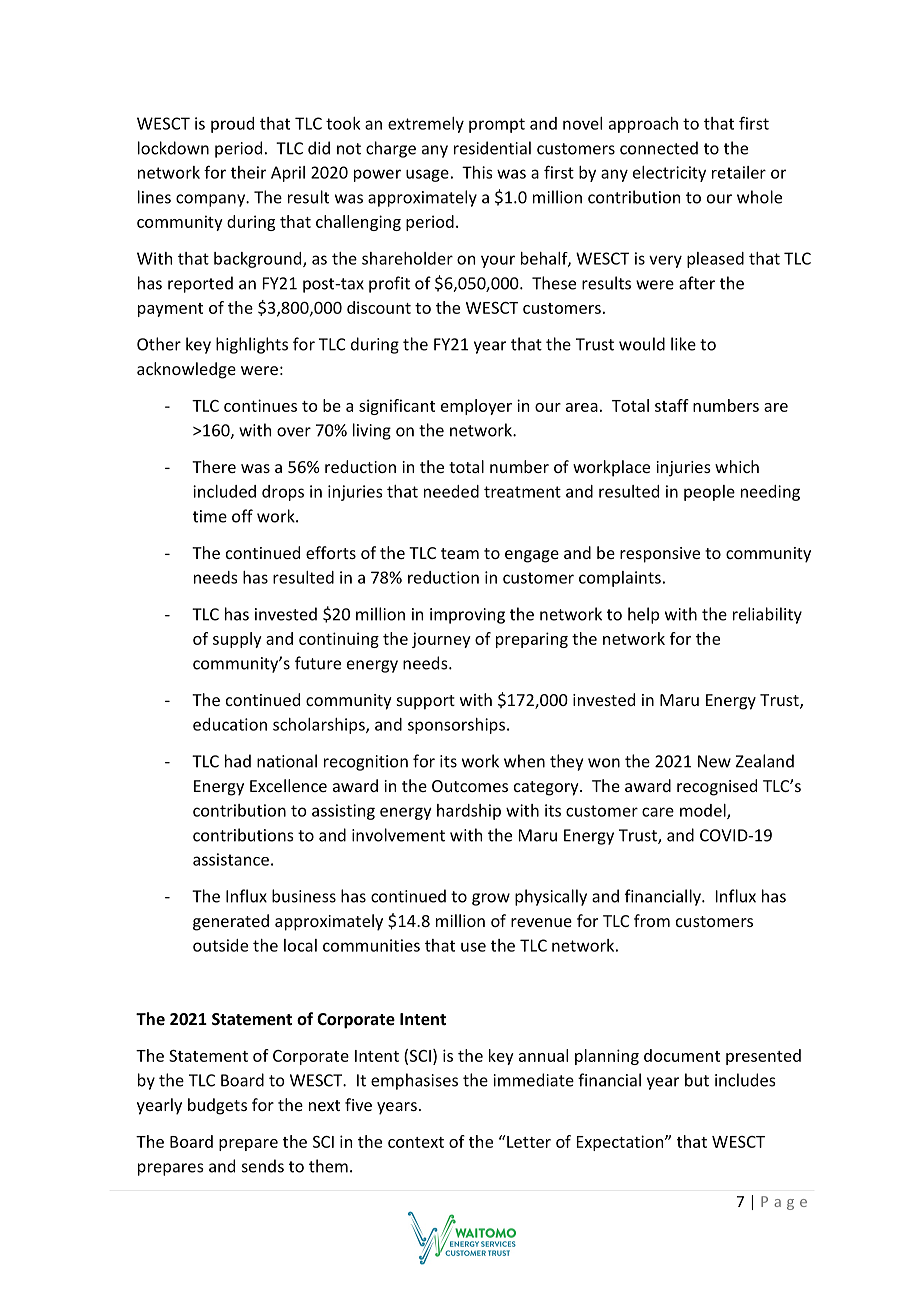 Image resolution: width=924 pixels, height=1308 pixels. Describe the element at coordinates (709, 493) in the screenshot. I see `people` at that location.
